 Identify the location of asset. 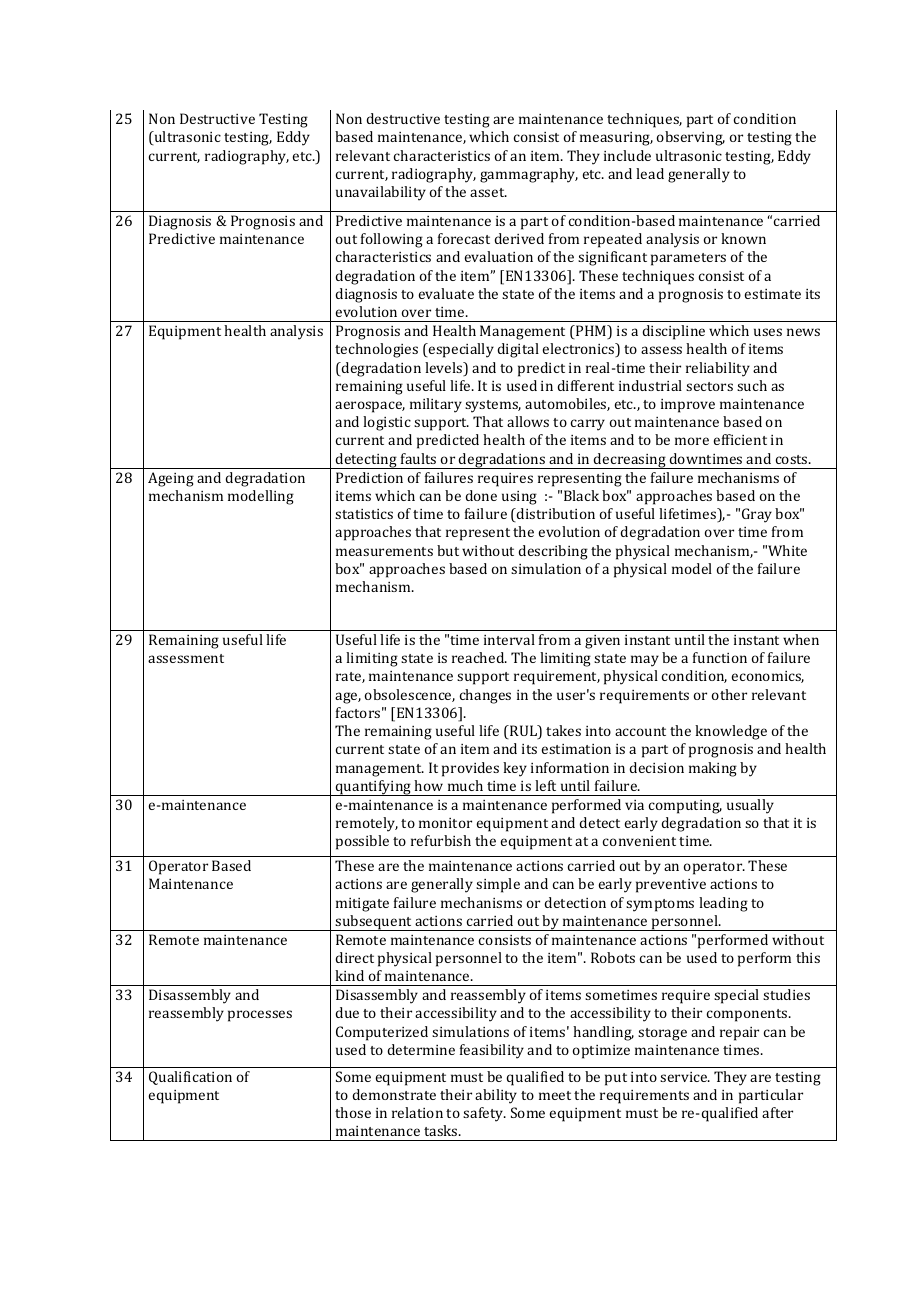
(488, 192).
